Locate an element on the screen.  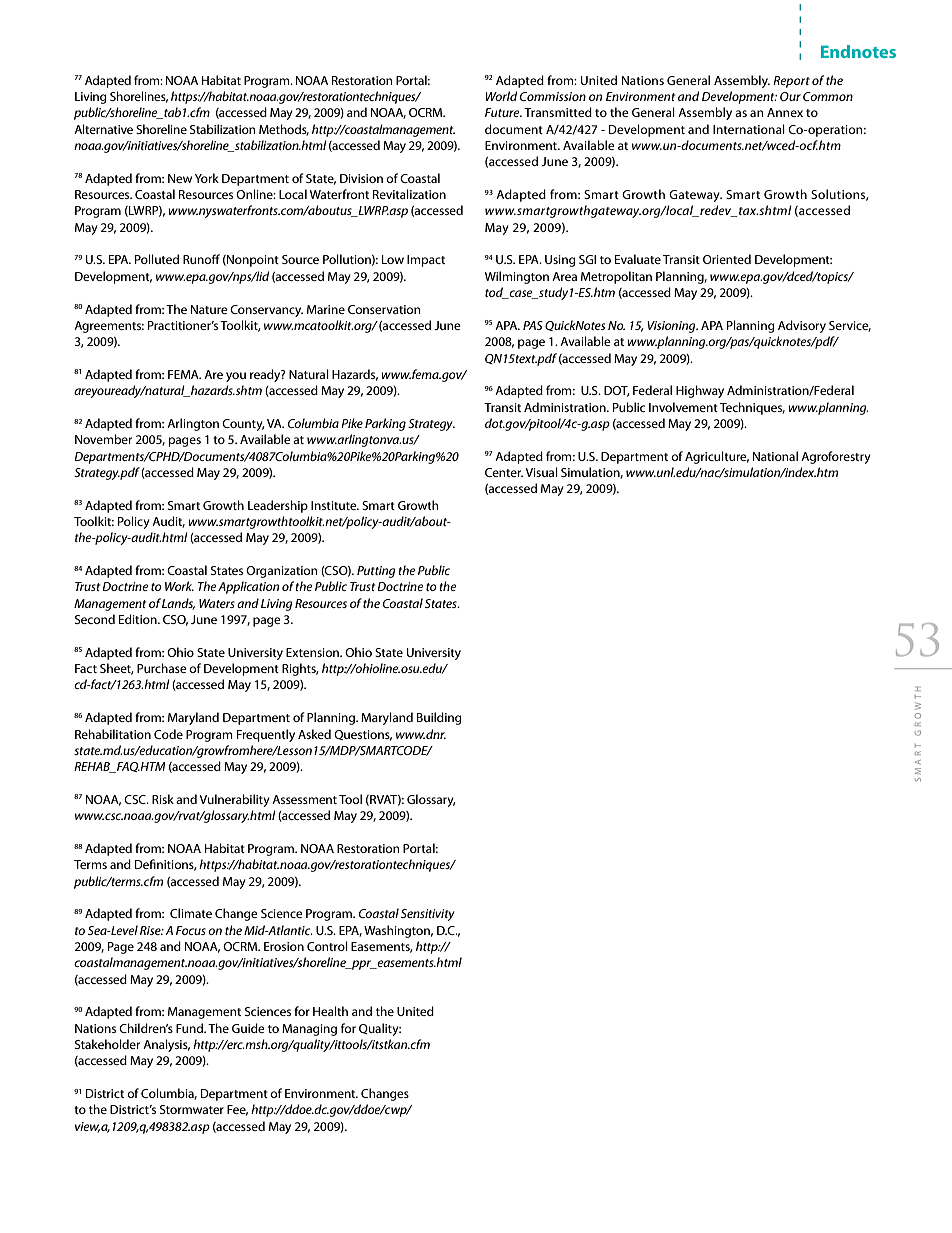
Risk is located at coordinates (163, 799).
